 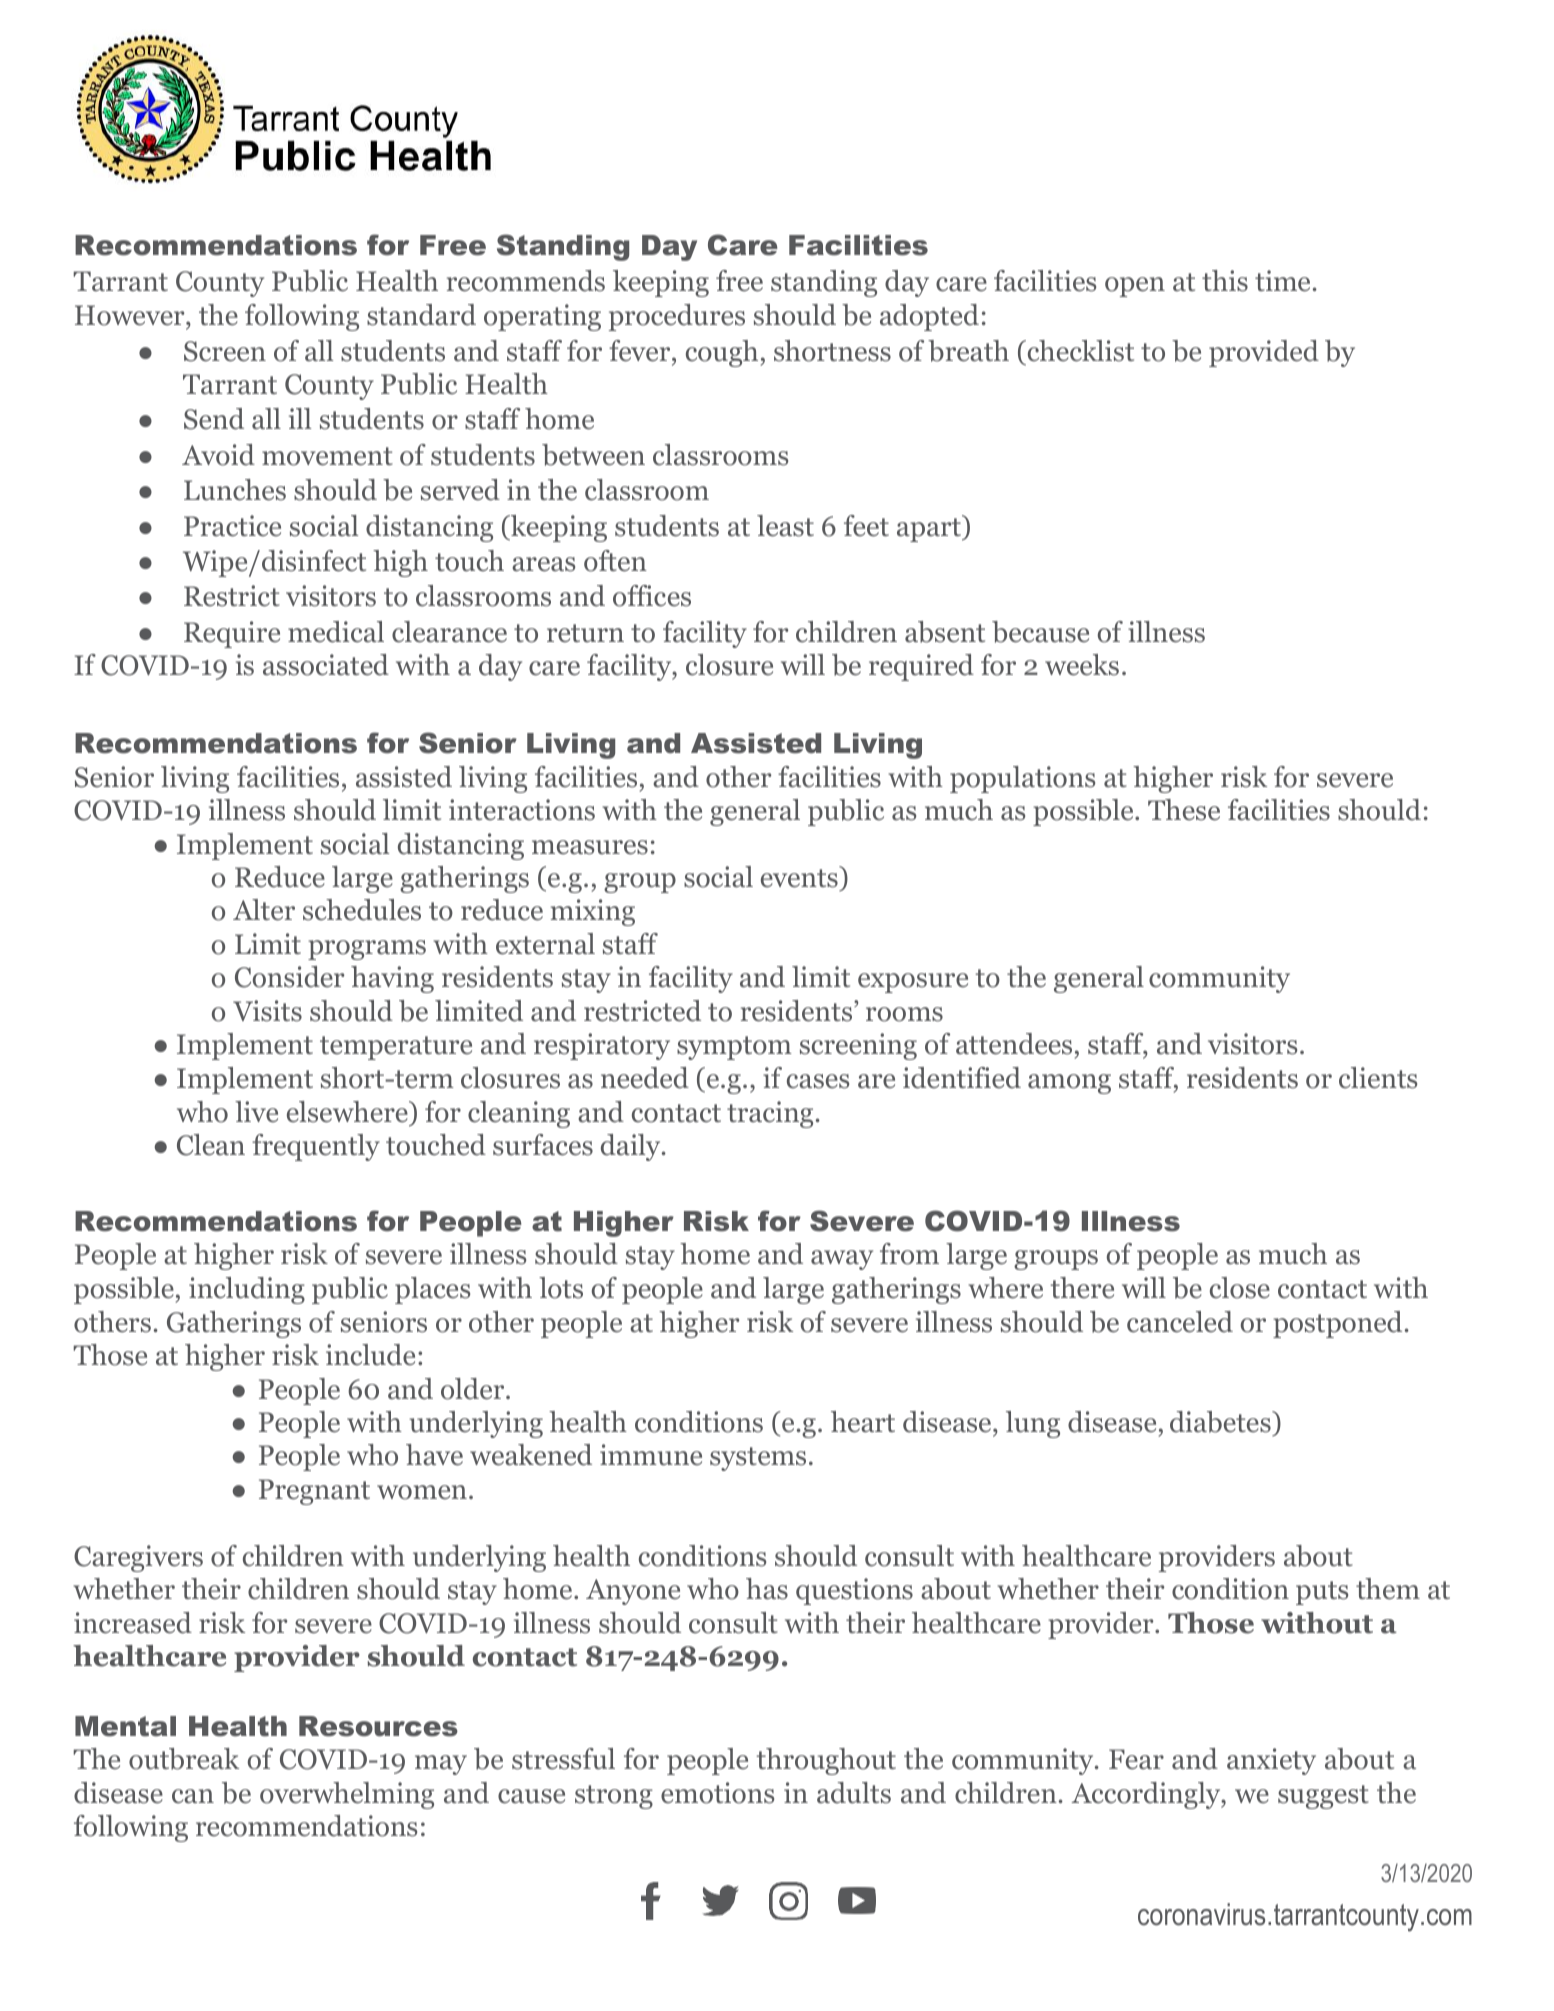 I want to click on throughout, so click(x=826, y=1761).
